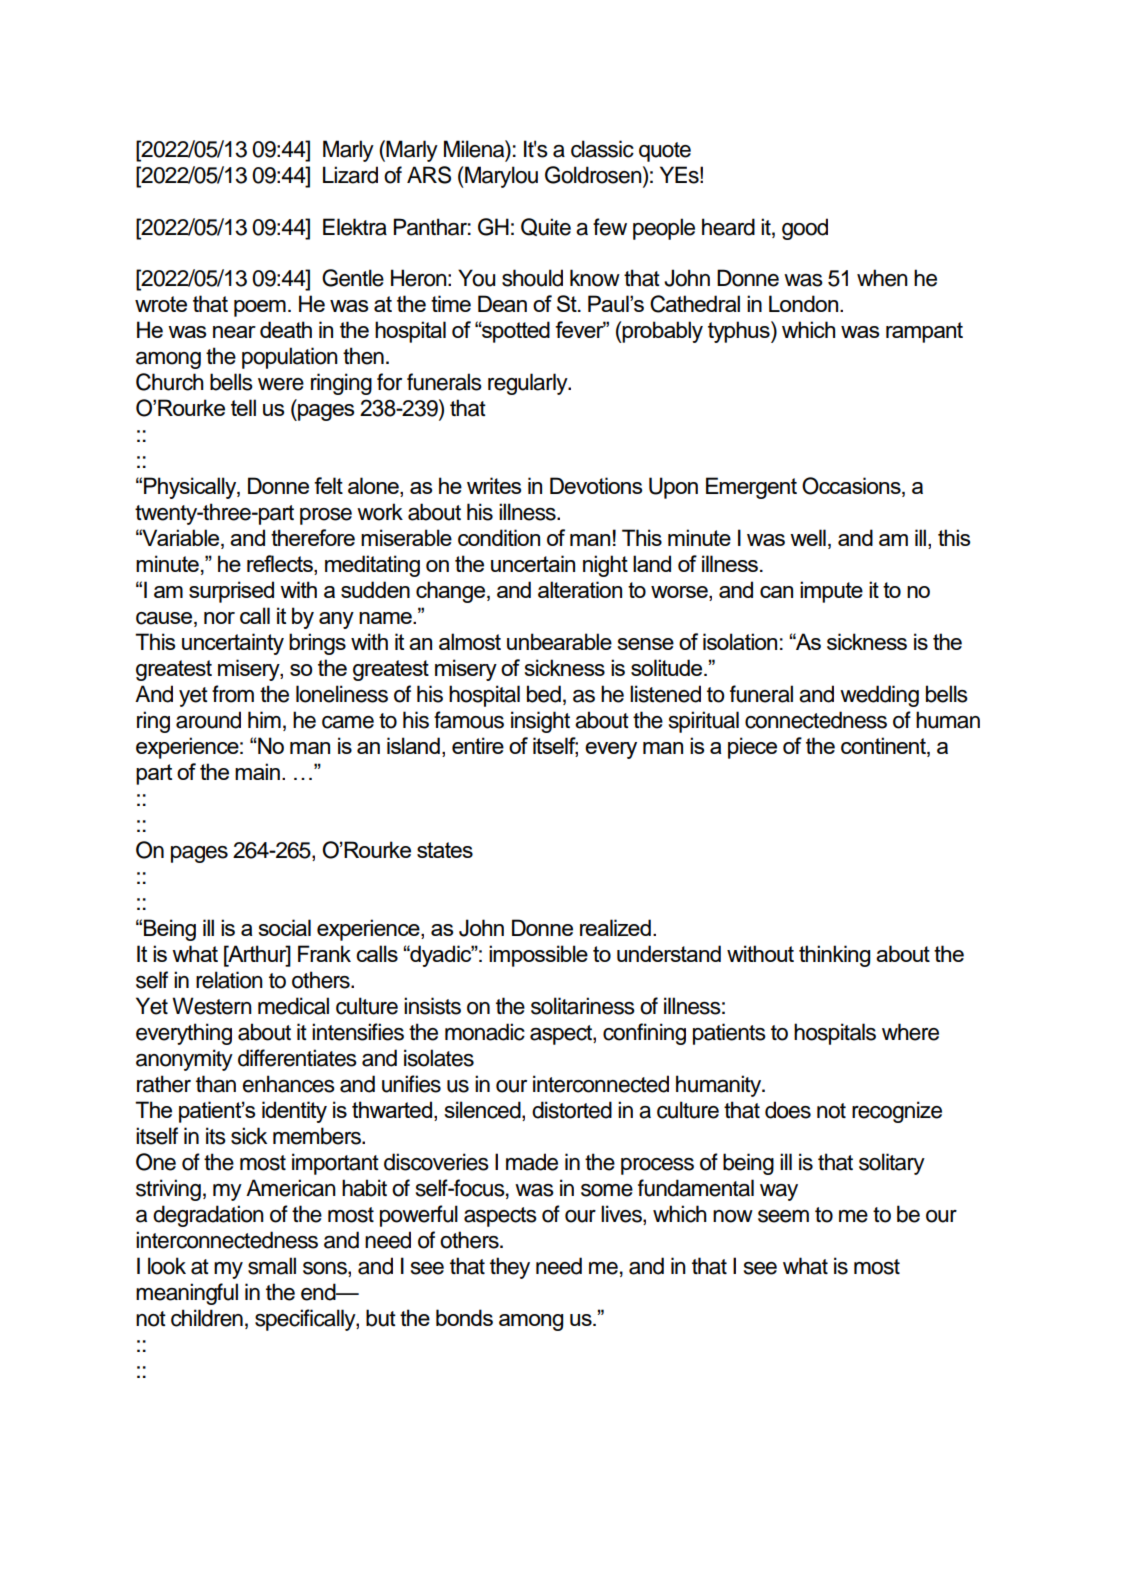  I want to click on well, so click(808, 537).
